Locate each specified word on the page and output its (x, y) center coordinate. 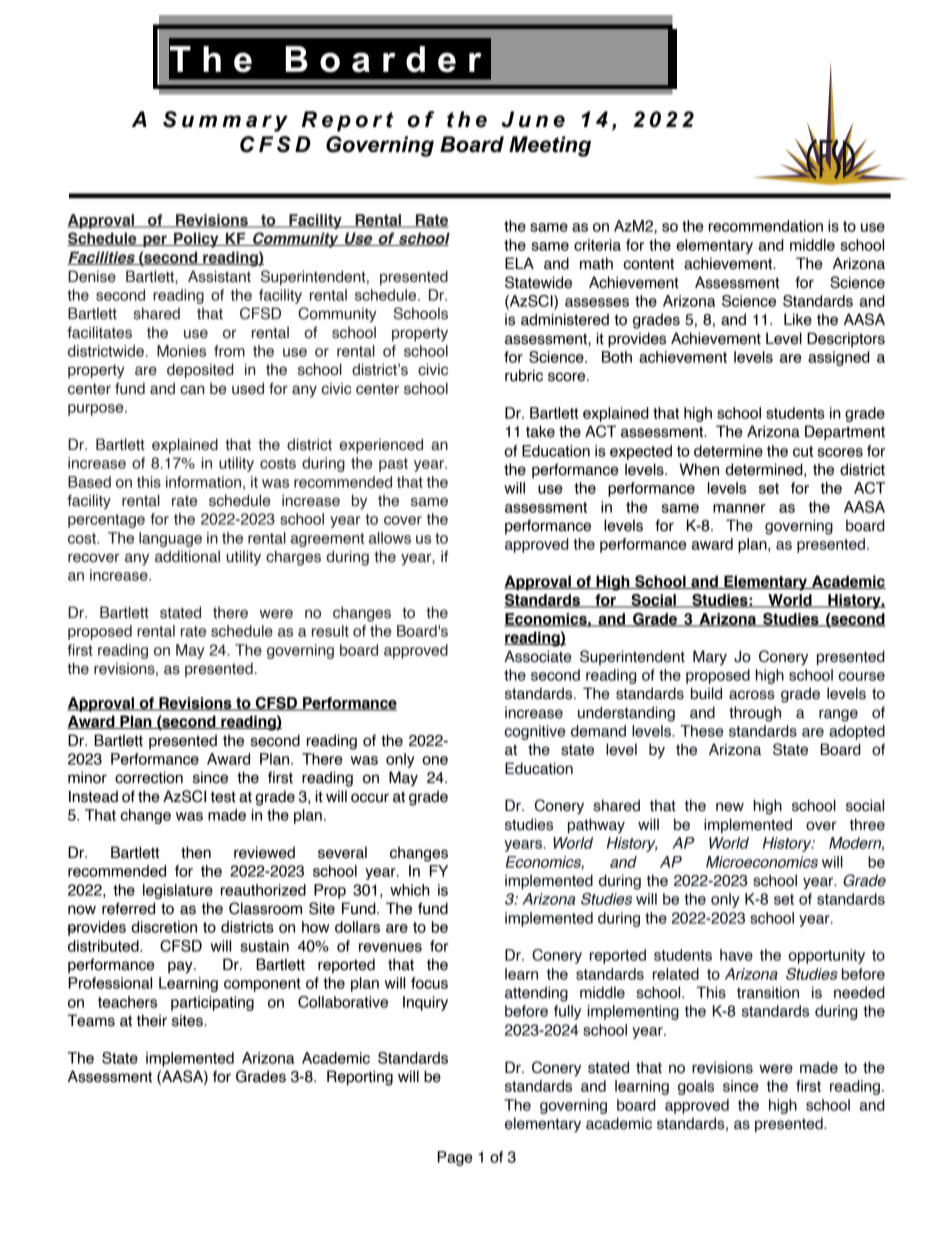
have (736, 955)
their (152, 1020)
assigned (839, 358)
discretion (164, 927)
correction (149, 777)
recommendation (766, 226)
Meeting (550, 146)
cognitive (534, 732)
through (755, 714)
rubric (524, 375)
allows (390, 538)
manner (739, 508)
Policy (196, 240)
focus (429, 983)
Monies (181, 351)
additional (187, 556)
